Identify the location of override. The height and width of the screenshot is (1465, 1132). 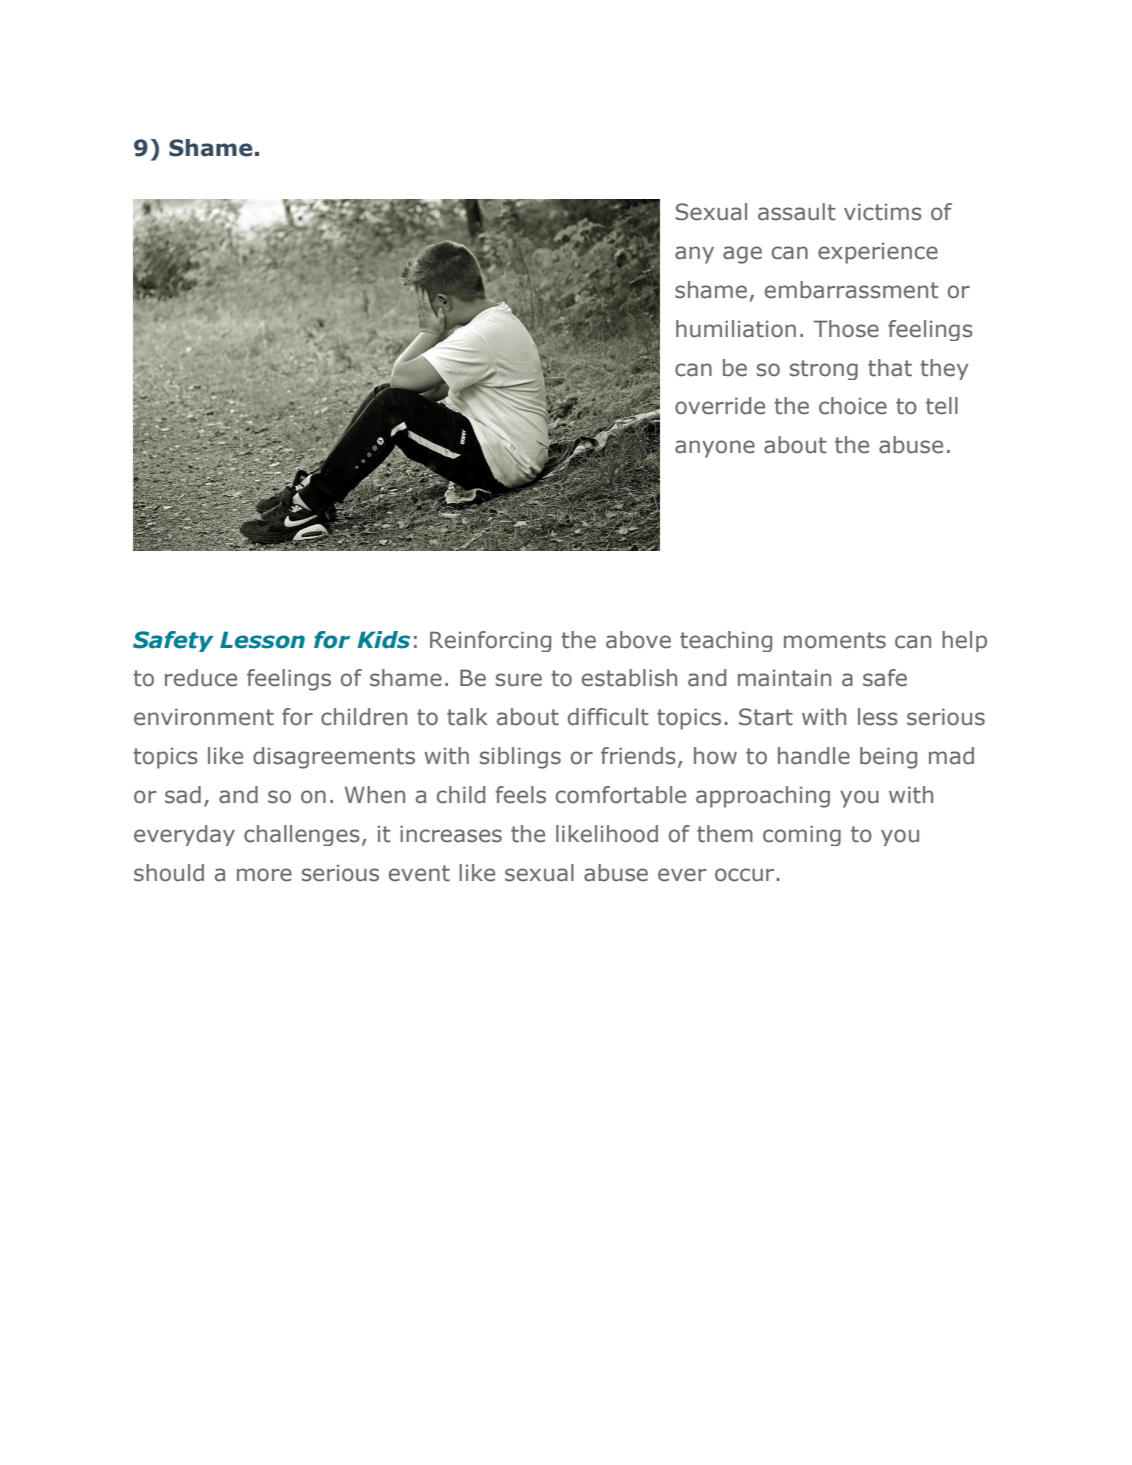
(720, 406).
